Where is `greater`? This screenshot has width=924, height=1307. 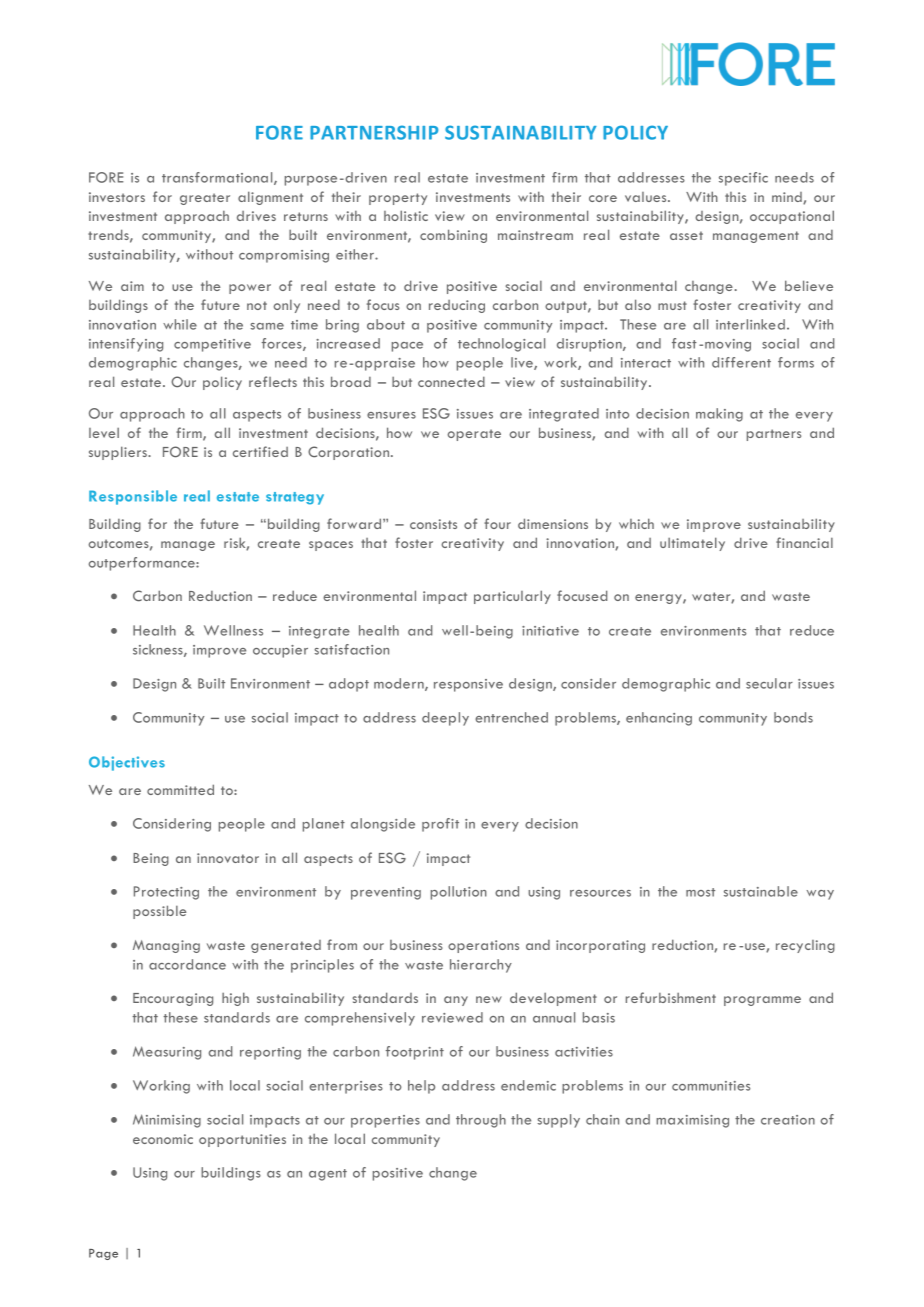
greater is located at coordinates (205, 199).
